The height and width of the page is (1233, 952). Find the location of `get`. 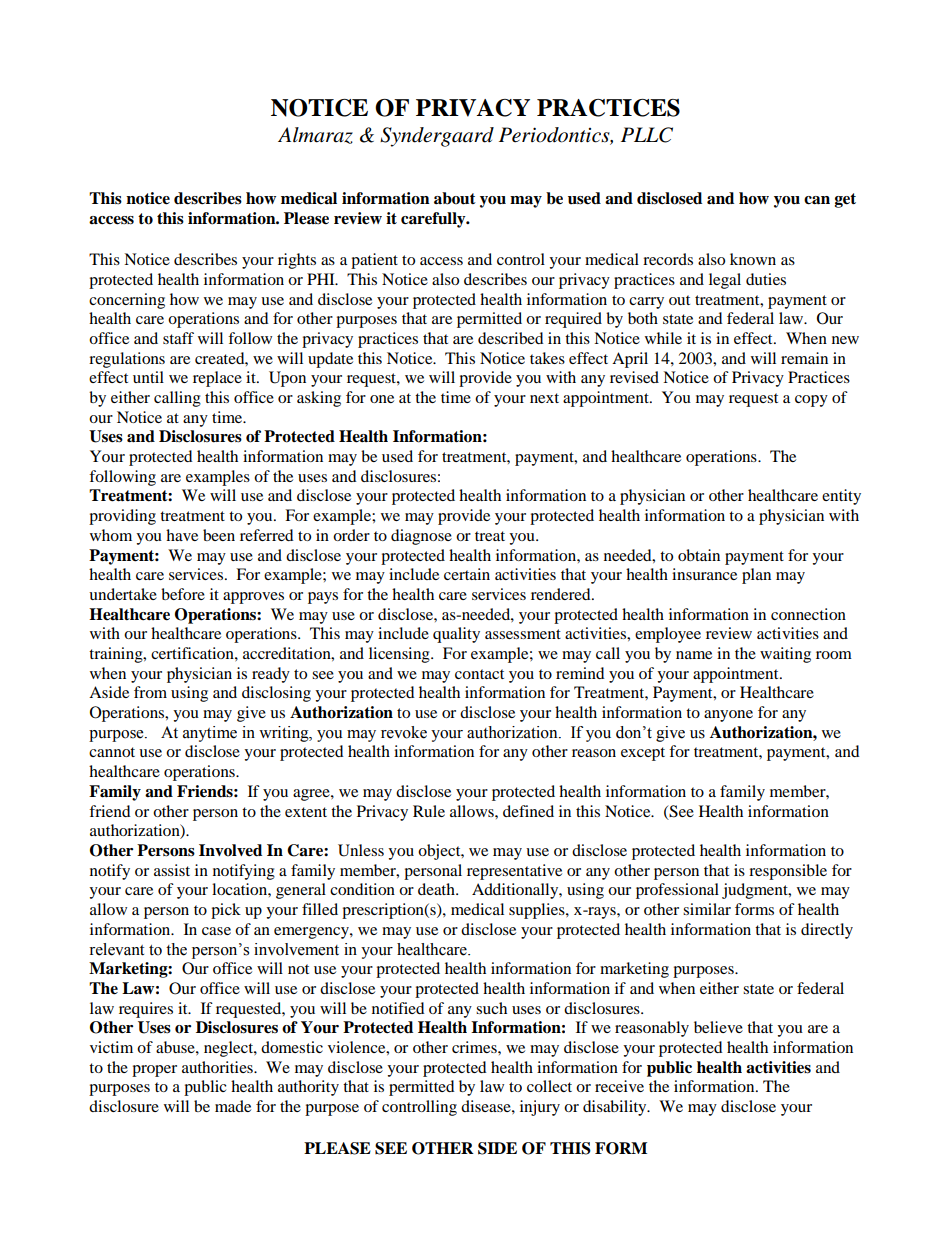

get is located at coordinates (845, 200).
